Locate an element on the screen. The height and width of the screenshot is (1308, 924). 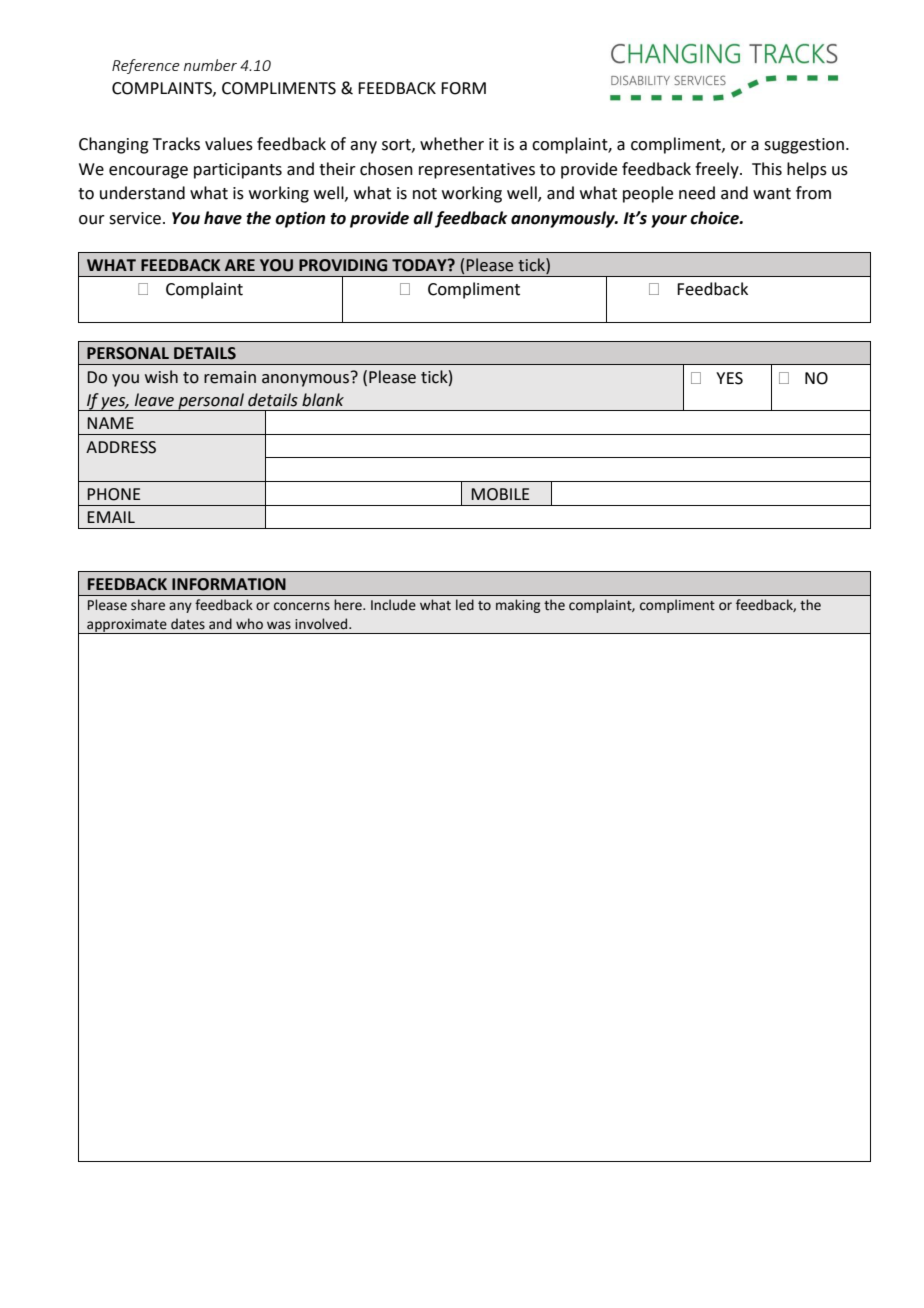
making is located at coordinates (518, 606).
